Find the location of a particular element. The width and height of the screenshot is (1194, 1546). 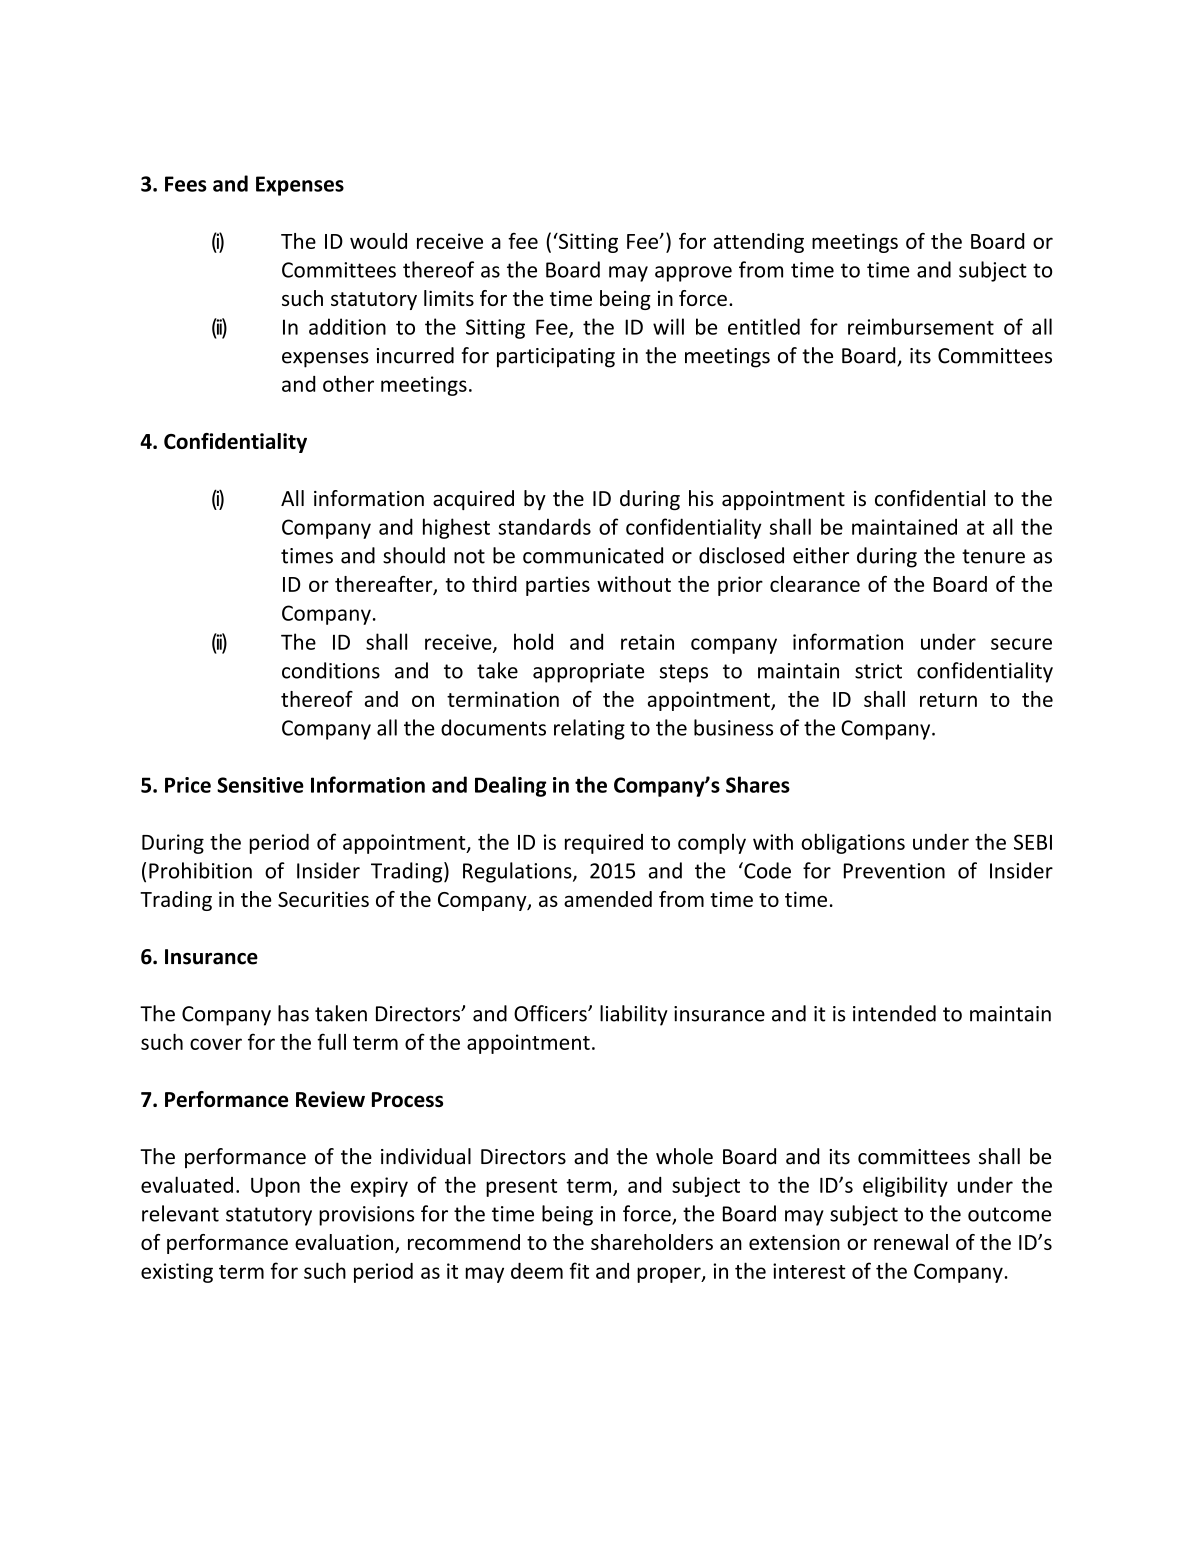

evaluation is located at coordinates (344, 1242).
